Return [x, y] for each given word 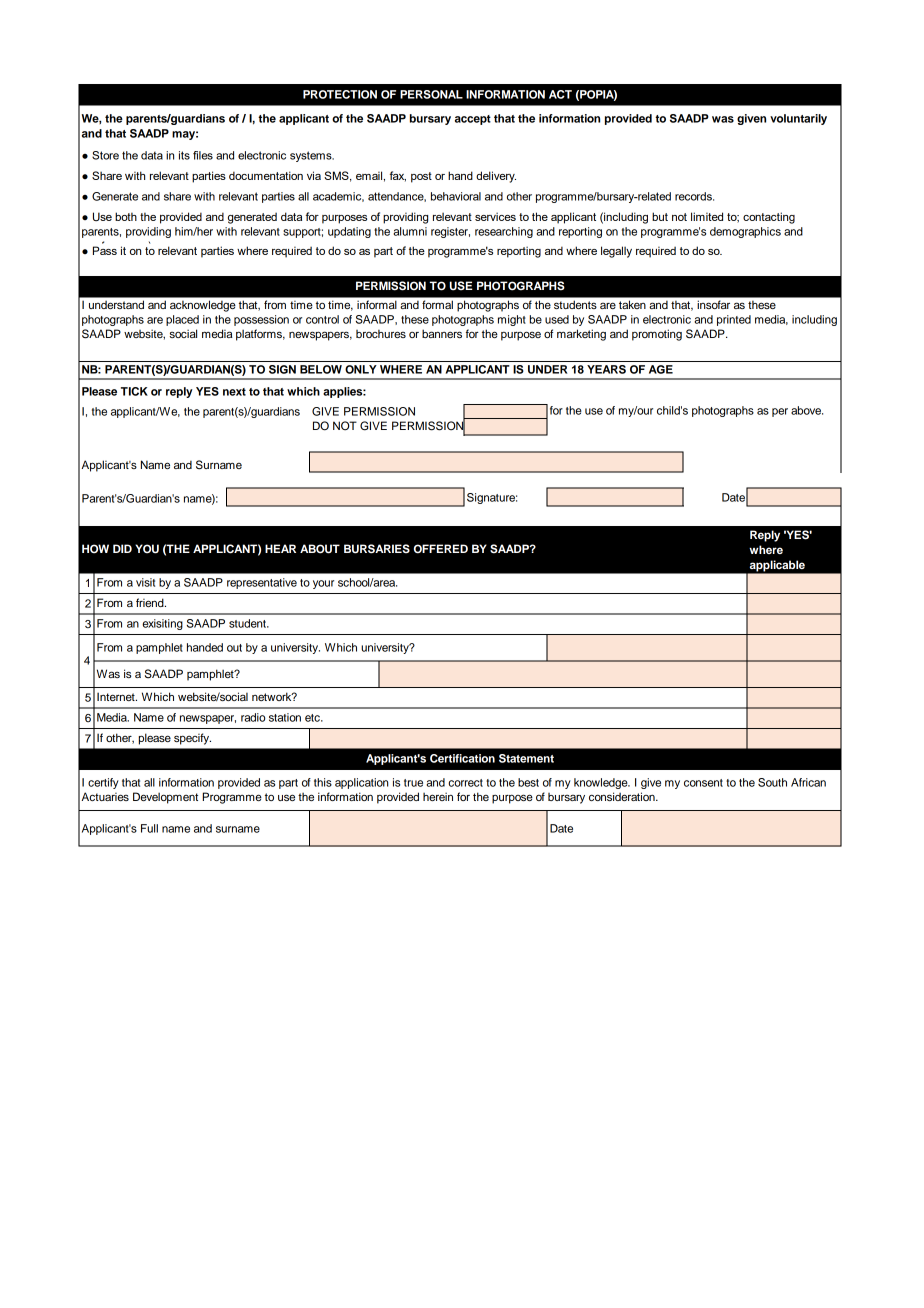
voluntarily [798, 119]
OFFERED [441, 549]
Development [165, 798]
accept [473, 120]
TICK [134, 391]
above [807, 410]
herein [438, 796]
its [184, 155]
